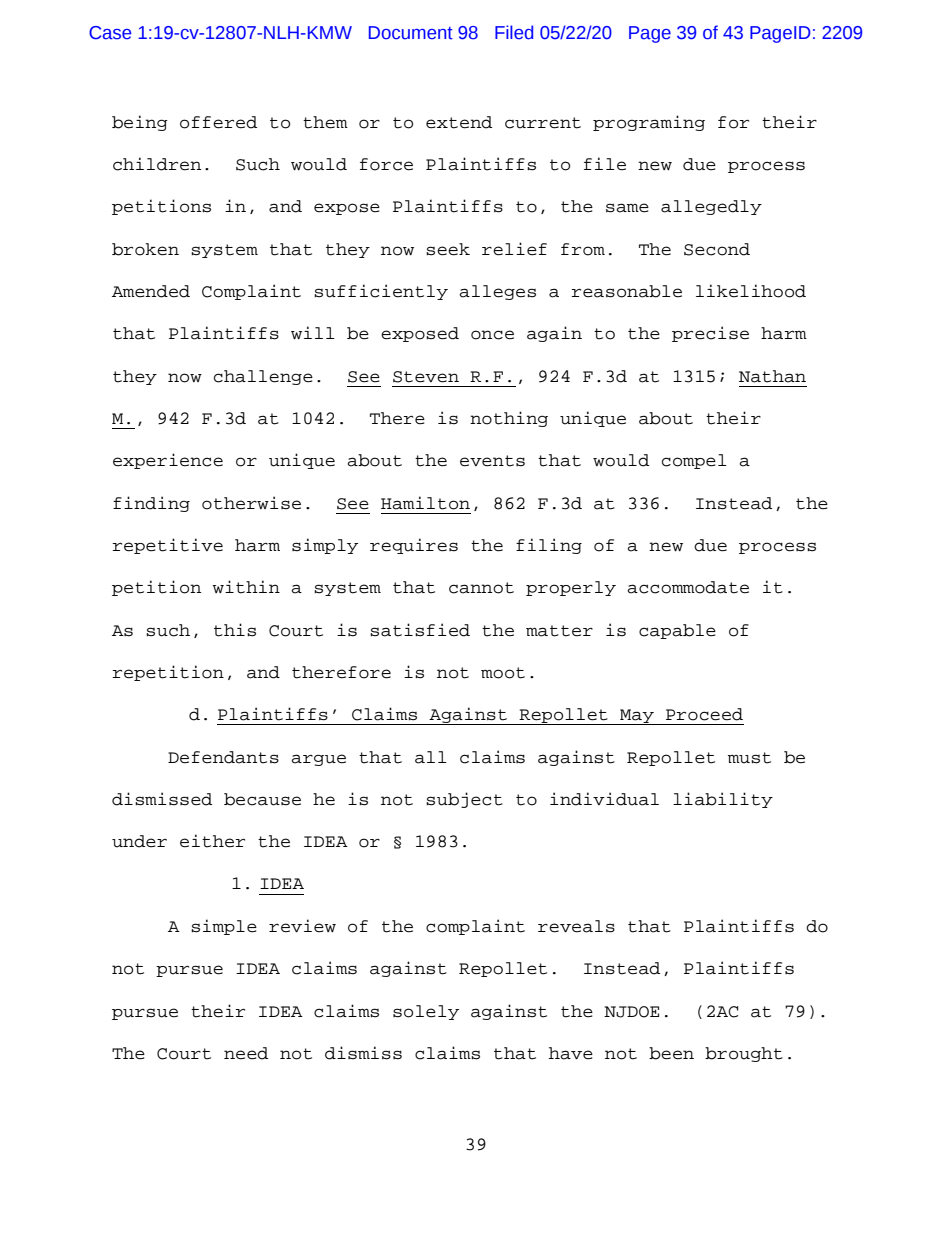 This screenshot has width=952, height=1233. I want to click on precise, so click(710, 334).
